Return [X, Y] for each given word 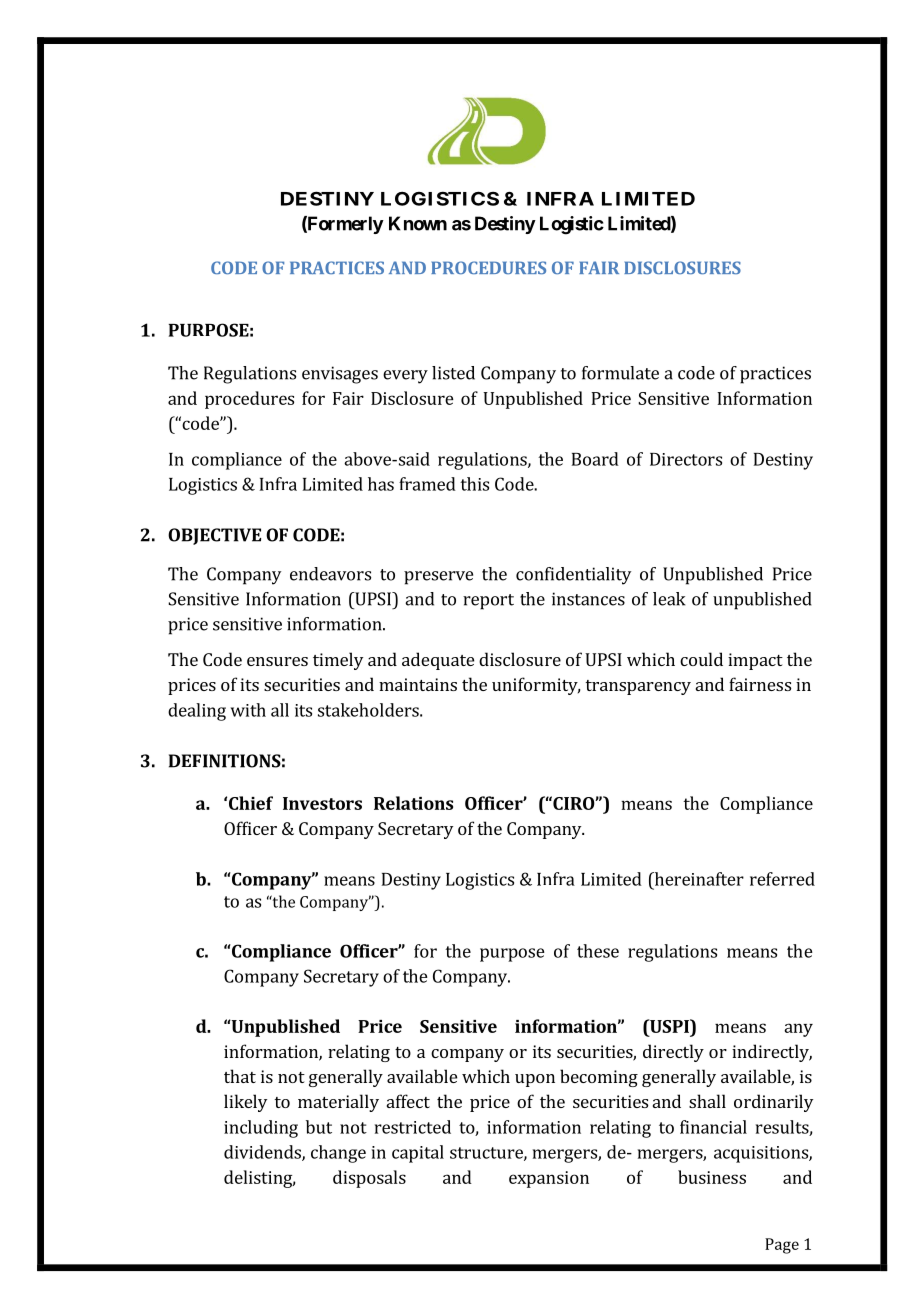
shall [707, 1101]
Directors [686, 459]
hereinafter [698, 879]
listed [453, 373]
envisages [340, 375]
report [488, 602]
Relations [413, 803]
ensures [277, 661]
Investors [322, 803]
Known [418, 223]
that [240, 1076]
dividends [263, 1153]
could [701, 659]
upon [535, 1080]
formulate [620, 373]
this [474, 484]
